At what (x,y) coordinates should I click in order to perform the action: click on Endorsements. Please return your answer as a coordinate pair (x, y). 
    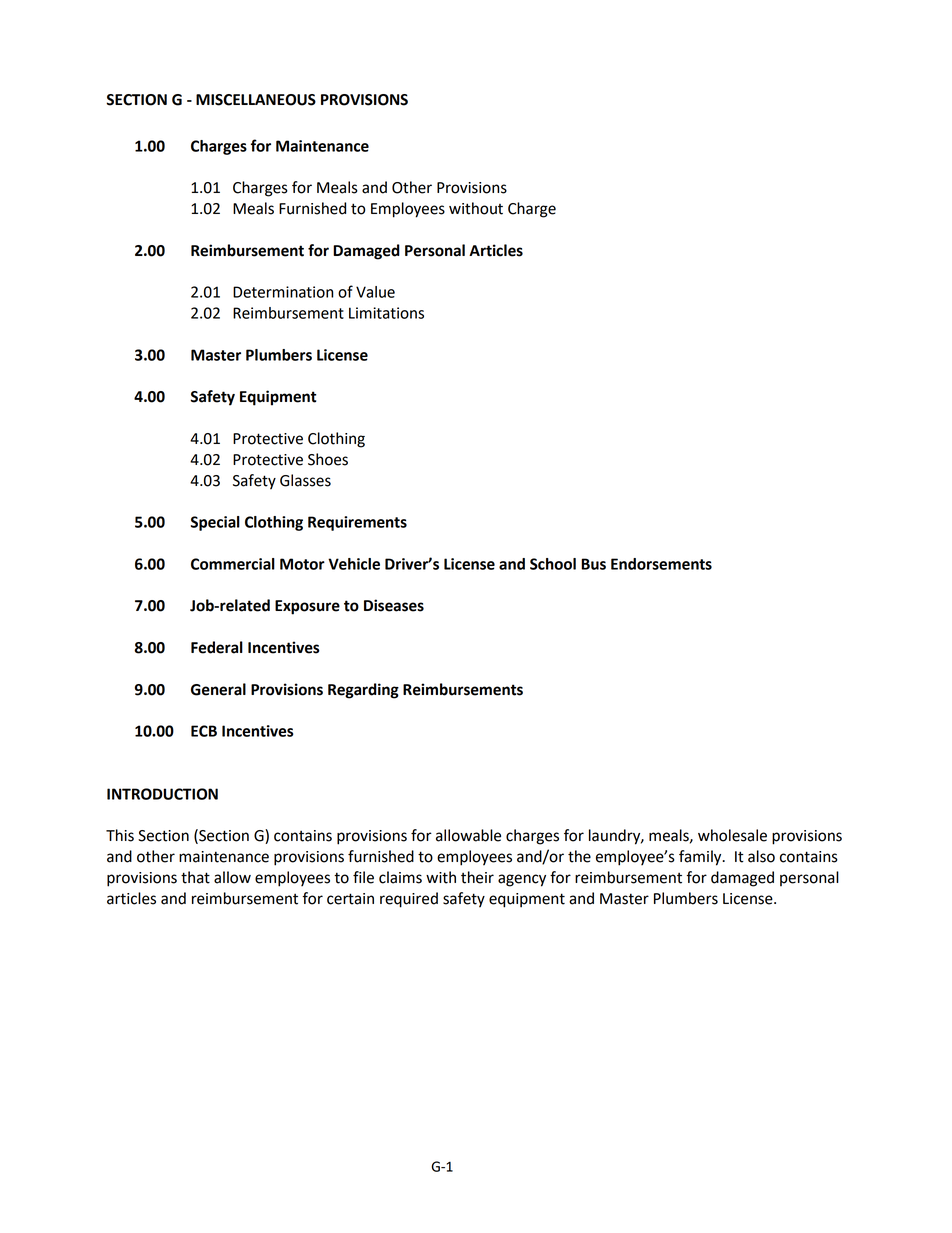
    Looking at the image, I should click on (661, 564).
